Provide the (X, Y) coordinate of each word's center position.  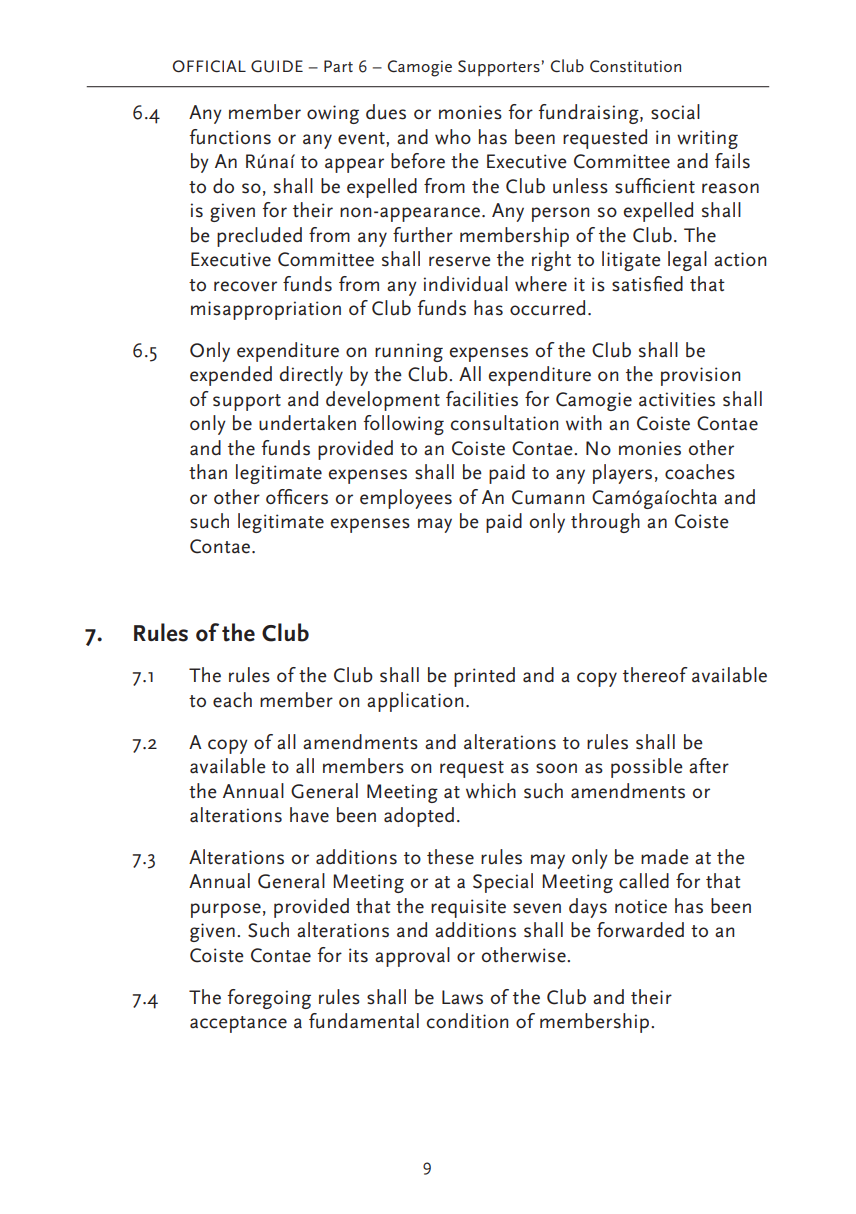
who (453, 137)
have (309, 815)
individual (466, 284)
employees (406, 499)
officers (297, 497)
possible (647, 768)
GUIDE (277, 66)
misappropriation (266, 310)
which (491, 791)
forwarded (640, 930)
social (675, 112)
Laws (462, 997)
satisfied (647, 284)
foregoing (269, 999)
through (605, 523)
